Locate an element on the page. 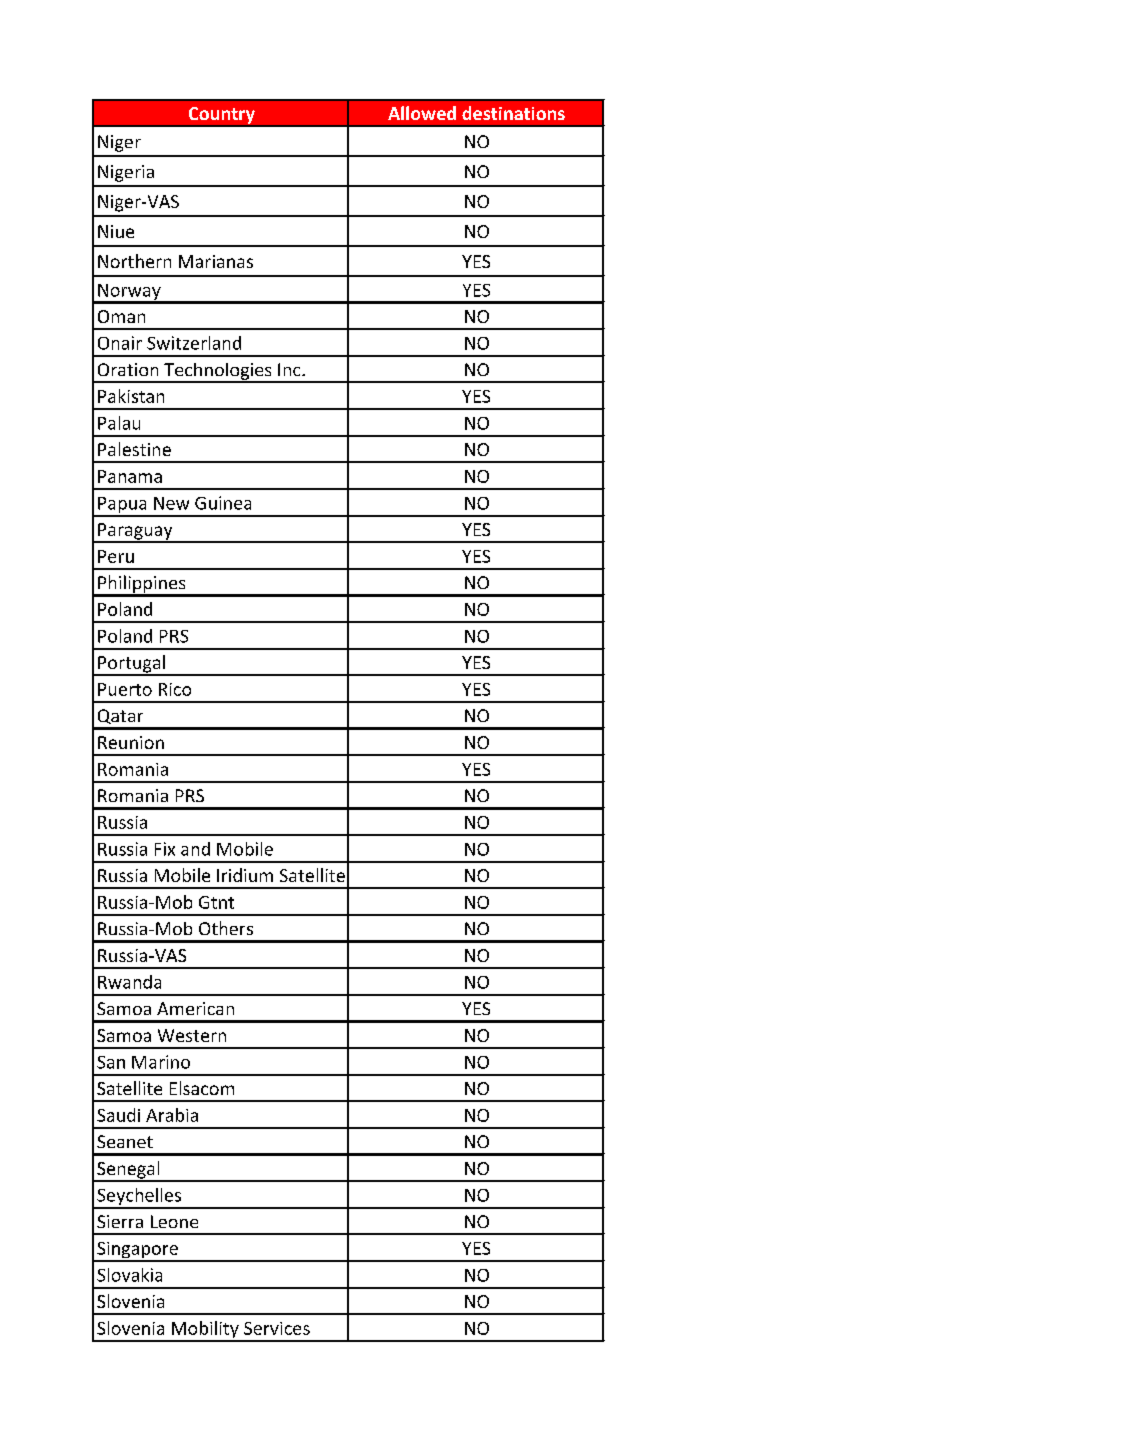 The image size is (1122, 1452). Services is located at coordinates (277, 1328).
